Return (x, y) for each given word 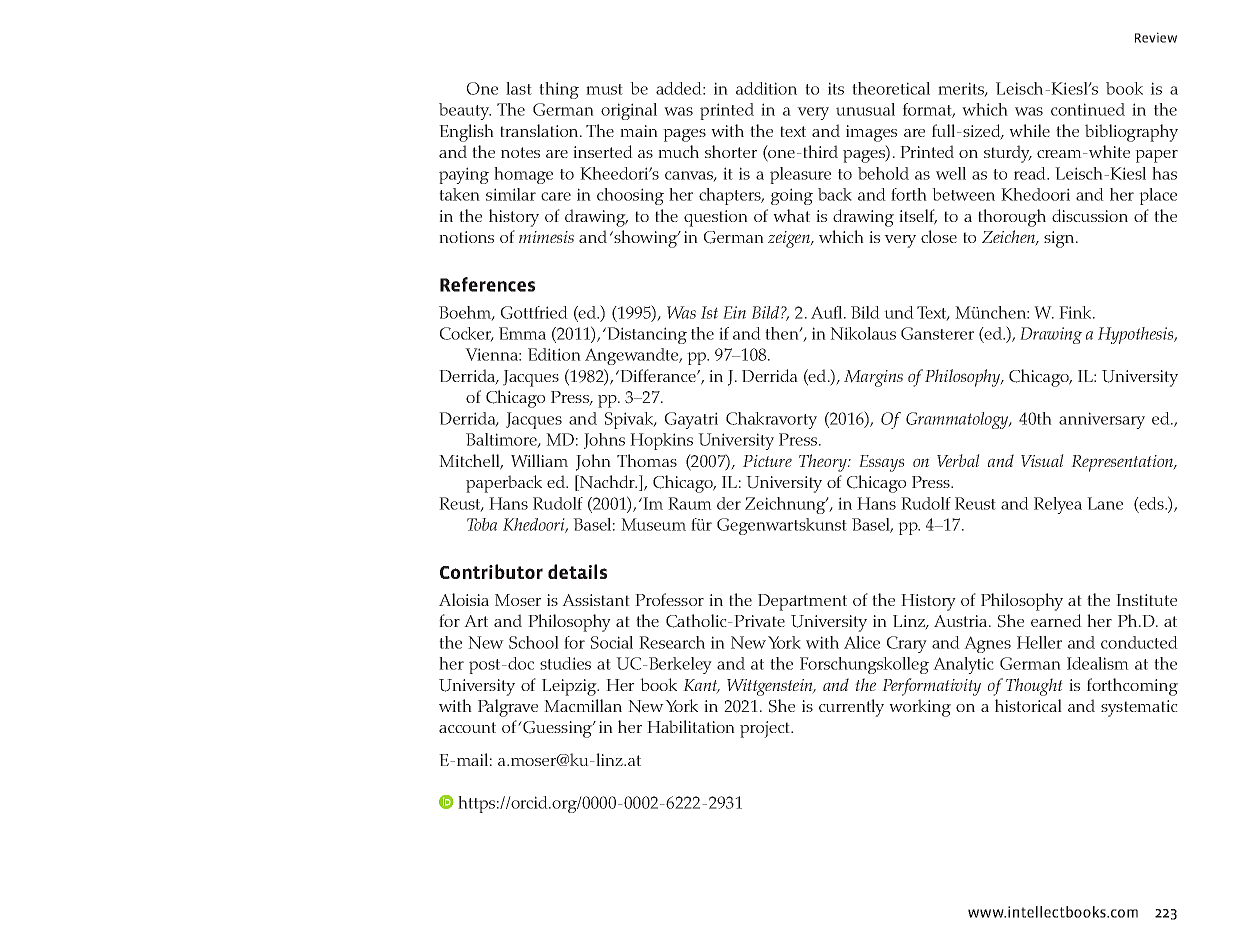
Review (1156, 37)
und (899, 312)
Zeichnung (786, 505)
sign (1060, 239)
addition (766, 88)
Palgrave (508, 708)
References (487, 284)
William (539, 460)
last (519, 88)
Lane (1105, 503)
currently (851, 708)
